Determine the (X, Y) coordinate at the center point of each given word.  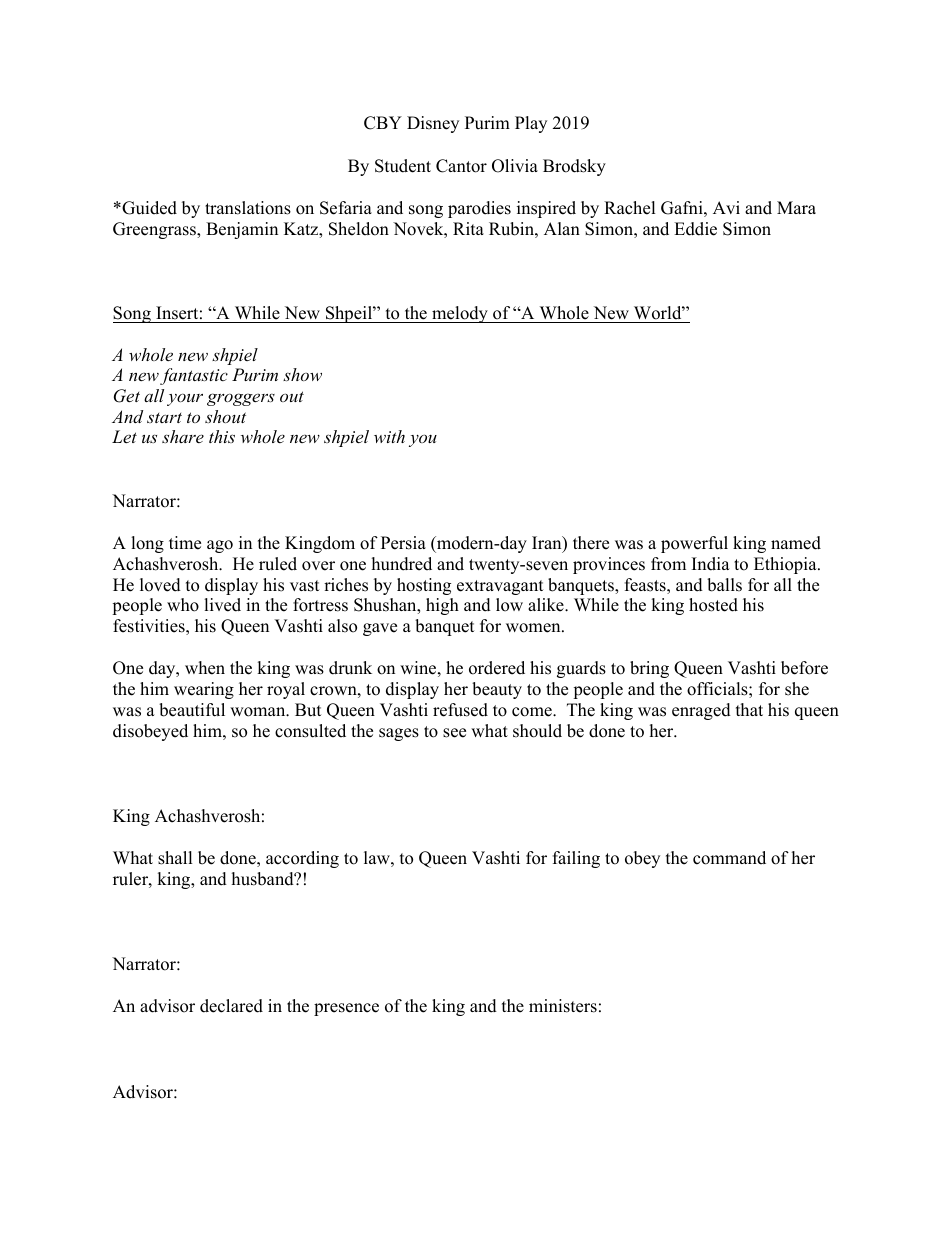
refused (460, 710)
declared (231, 1006)
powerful (694, 544)
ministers (563, 1006)
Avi (726, 207)
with (389, 436)
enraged (701, 711)
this (222, 436)
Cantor (461, 166)
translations (248, 208)
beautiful (192, 710)
